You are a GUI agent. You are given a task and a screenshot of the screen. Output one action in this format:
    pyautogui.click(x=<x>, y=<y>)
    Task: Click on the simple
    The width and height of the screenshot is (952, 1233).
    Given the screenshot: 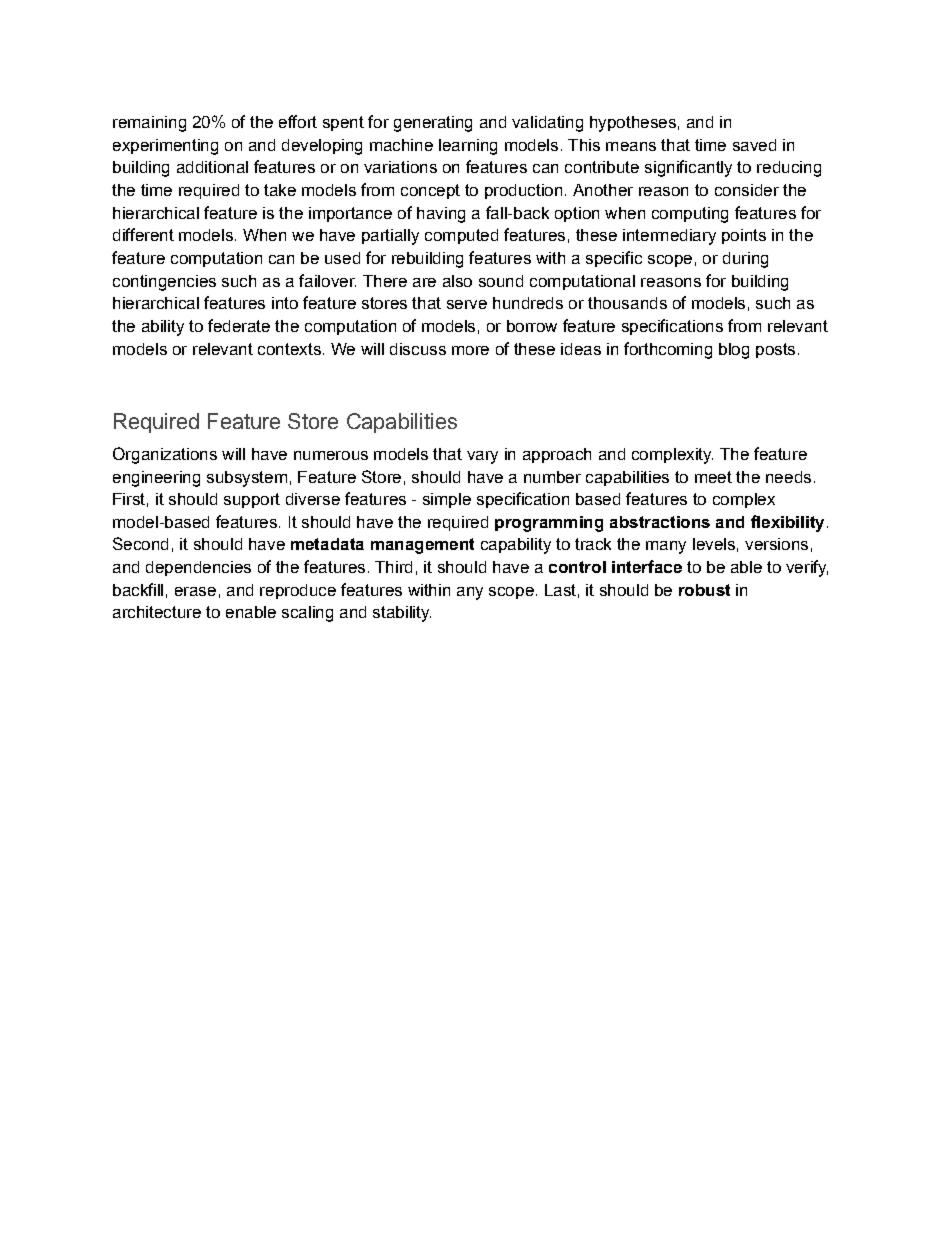 What is the action you would take?
    pyautogui.click(x=447, y=500)
